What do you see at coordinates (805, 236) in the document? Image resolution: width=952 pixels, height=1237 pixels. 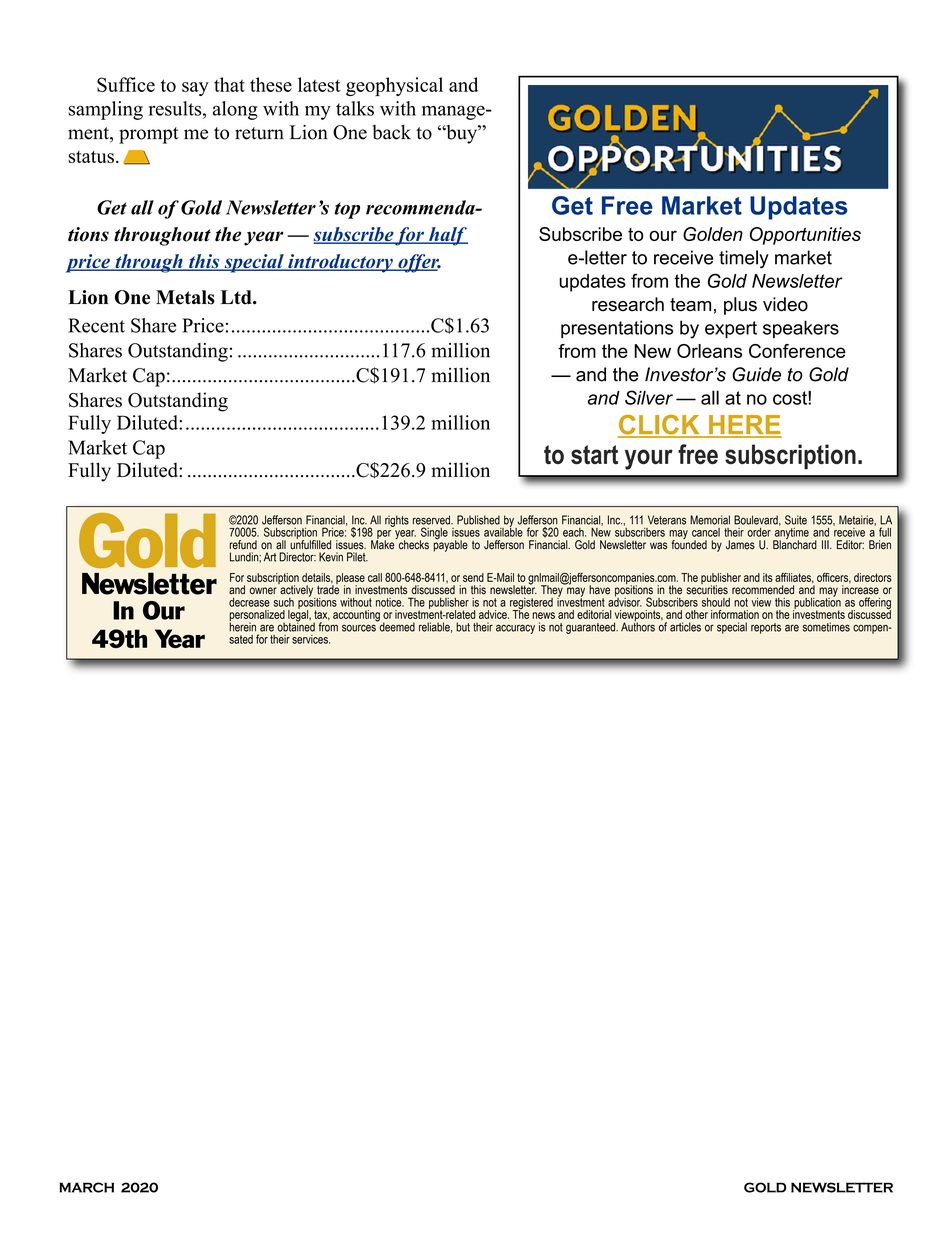 I see `Opportunities` at bounding box center [805, 236].
